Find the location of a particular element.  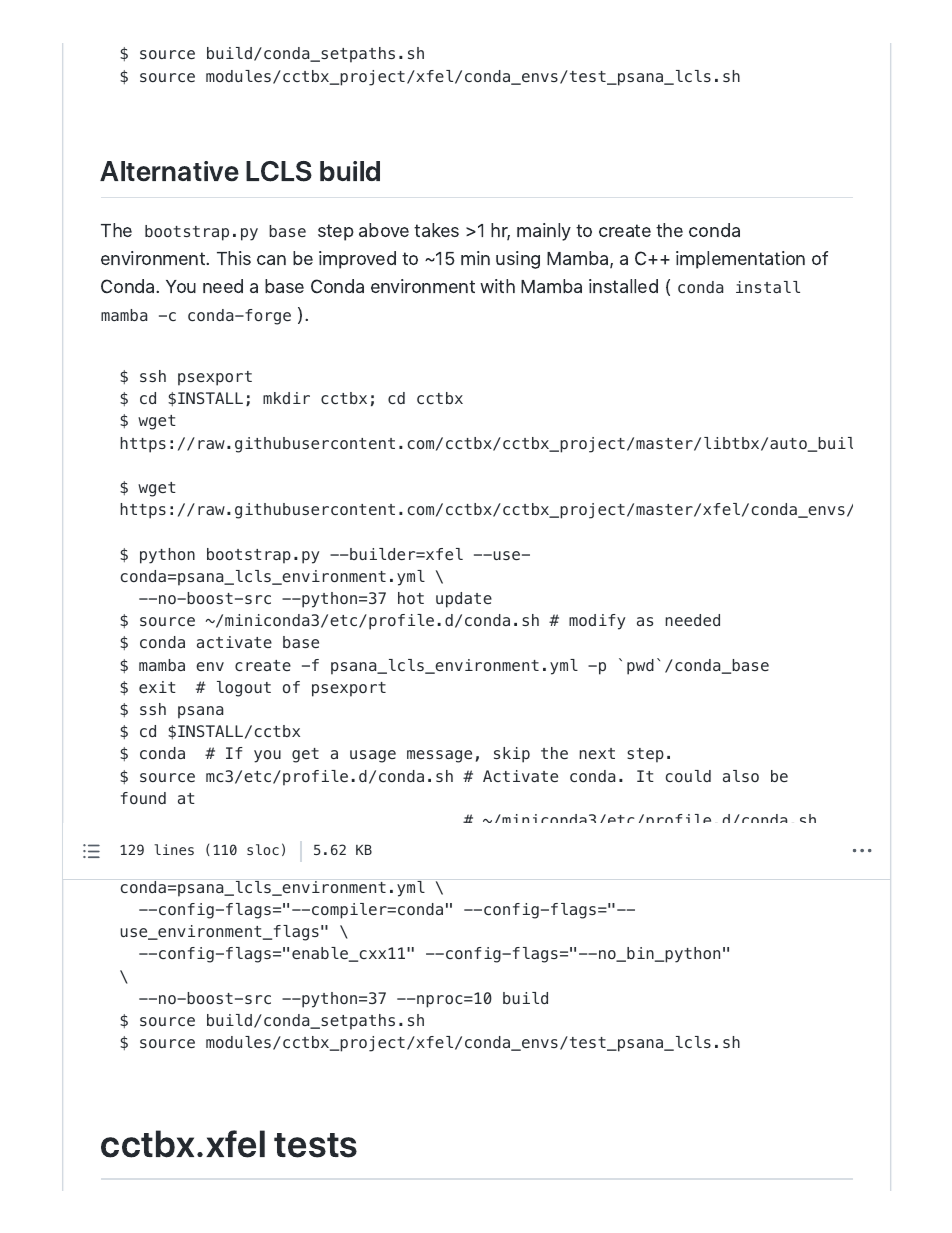

logout is located at coordinates (244, 689).
